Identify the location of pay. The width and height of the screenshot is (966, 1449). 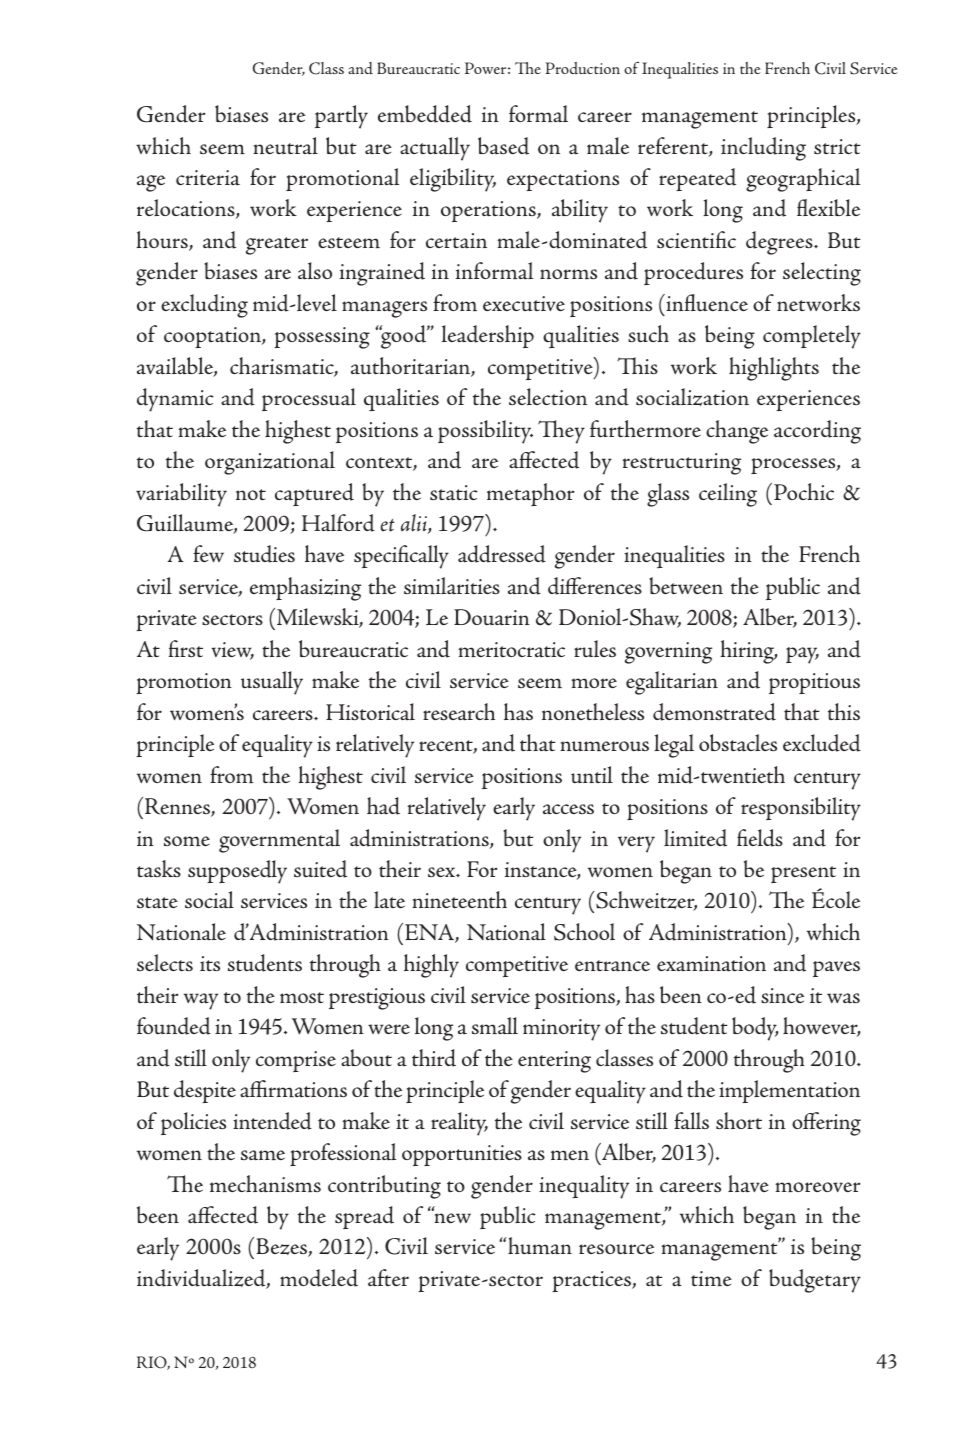
(802, 655).
